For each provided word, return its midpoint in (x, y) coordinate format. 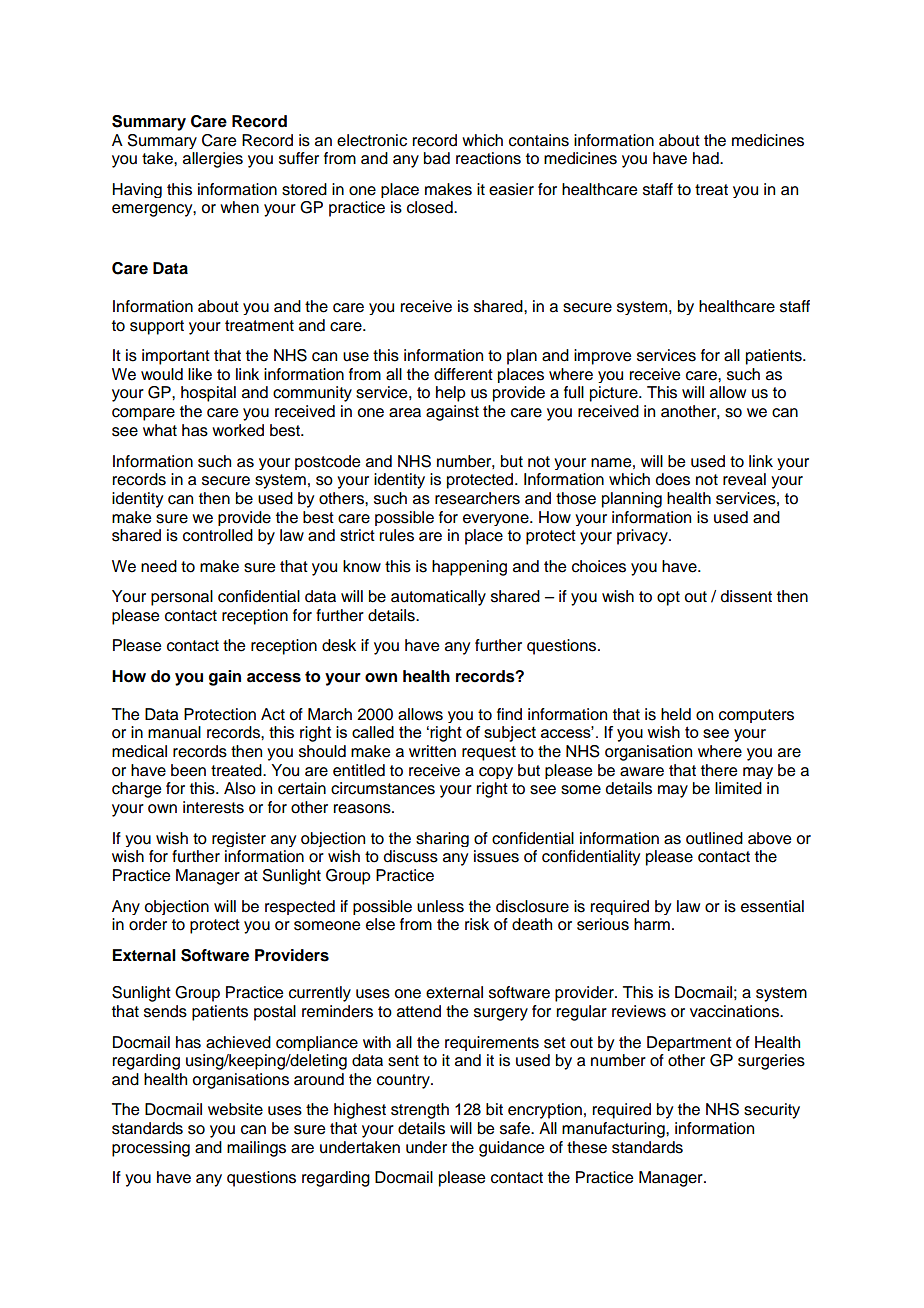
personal (182, 598)
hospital (208, 394)
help (451, 394)
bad (437, 158)
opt (668, 598)
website (235, 1109)
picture (615, 394)
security (772, 1111)
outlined (714, 838)
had (707, 158)
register (239, 839)
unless (440, 906)
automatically (438, 598)
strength (420, 1111)
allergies (213, 160)
